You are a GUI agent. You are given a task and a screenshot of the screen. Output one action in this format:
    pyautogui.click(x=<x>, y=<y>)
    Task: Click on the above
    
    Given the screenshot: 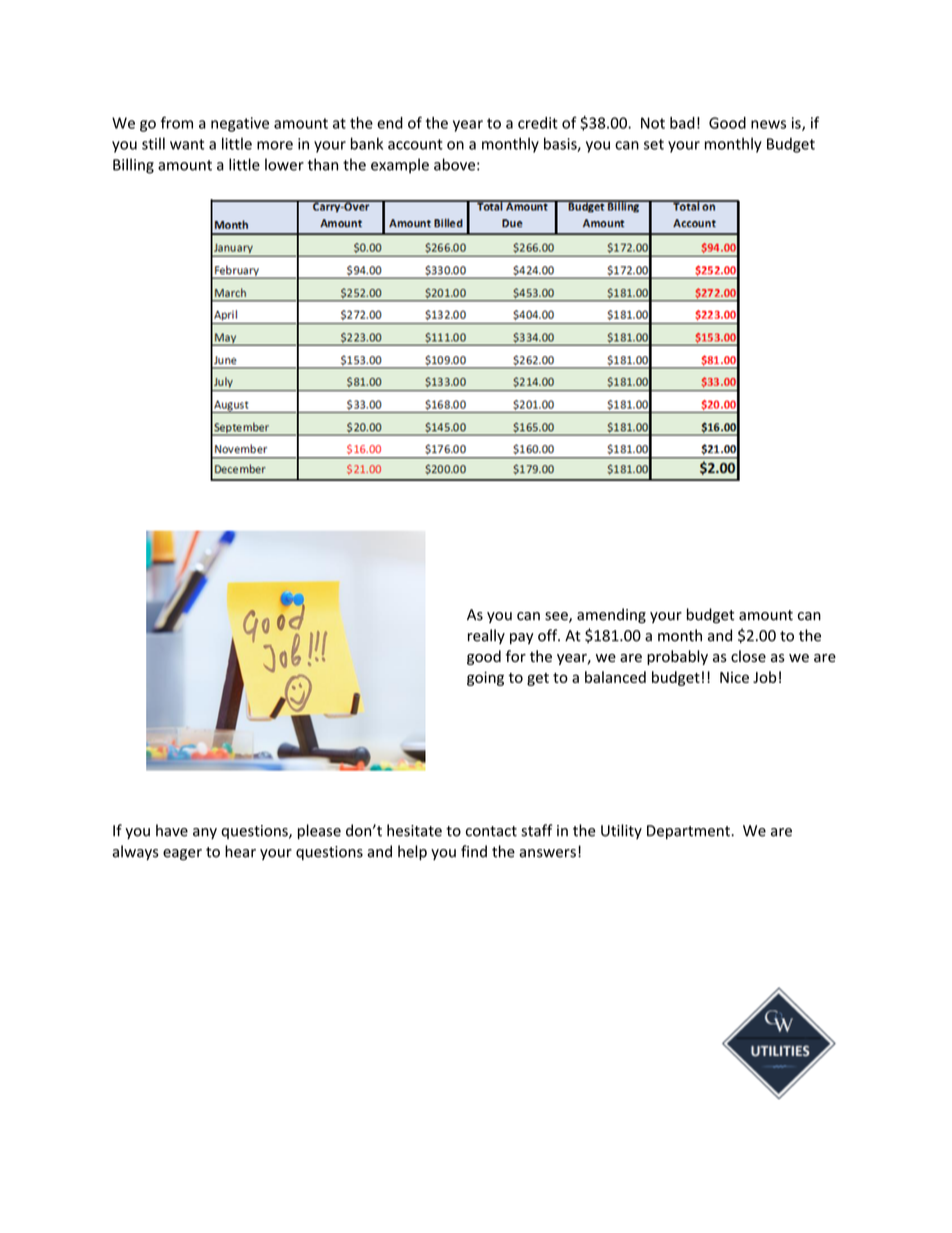 What is the action you would take?
    pyautogui.click(x=454, y=164)
